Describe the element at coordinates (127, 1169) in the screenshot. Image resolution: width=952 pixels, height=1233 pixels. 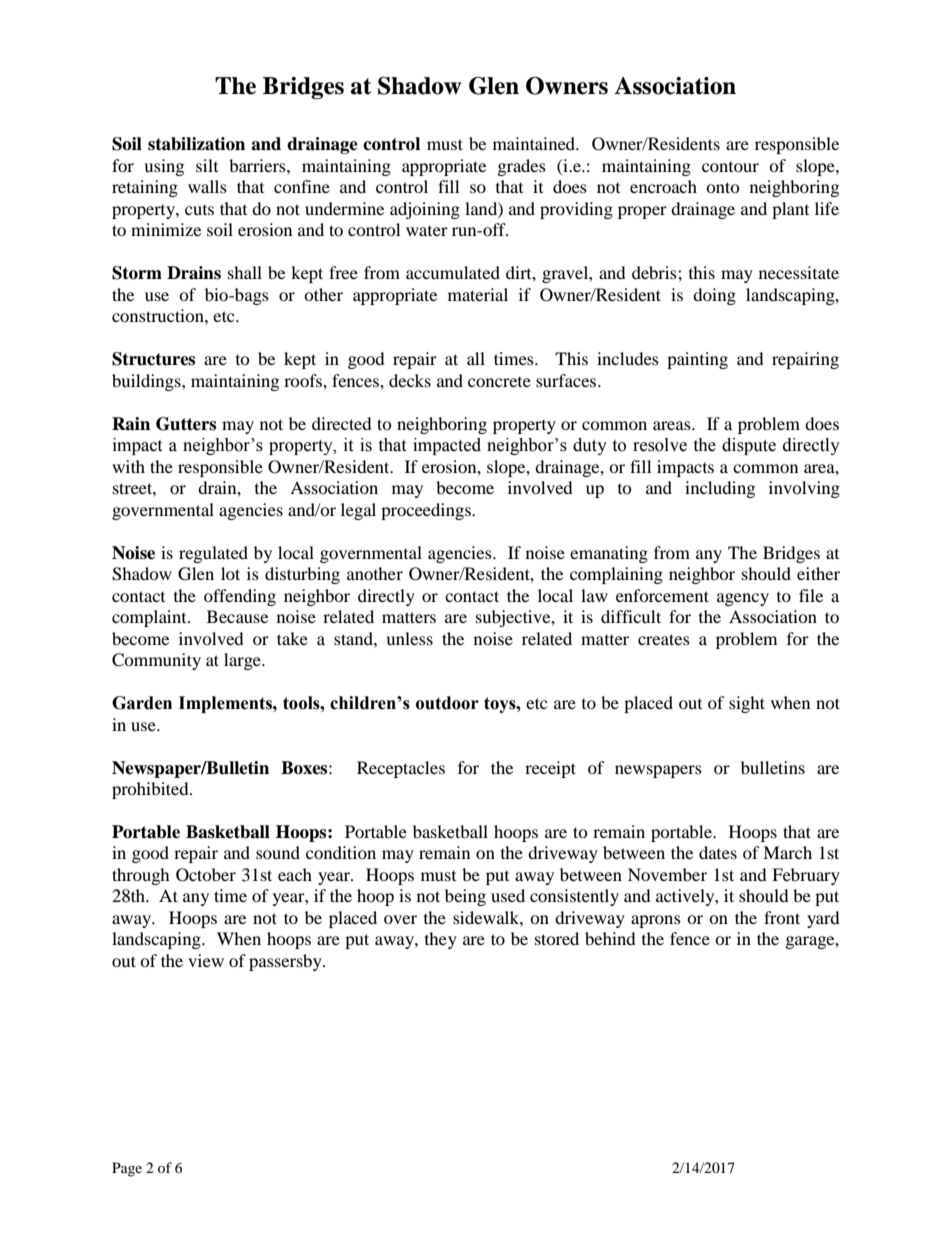
I see `Page` at that location.
